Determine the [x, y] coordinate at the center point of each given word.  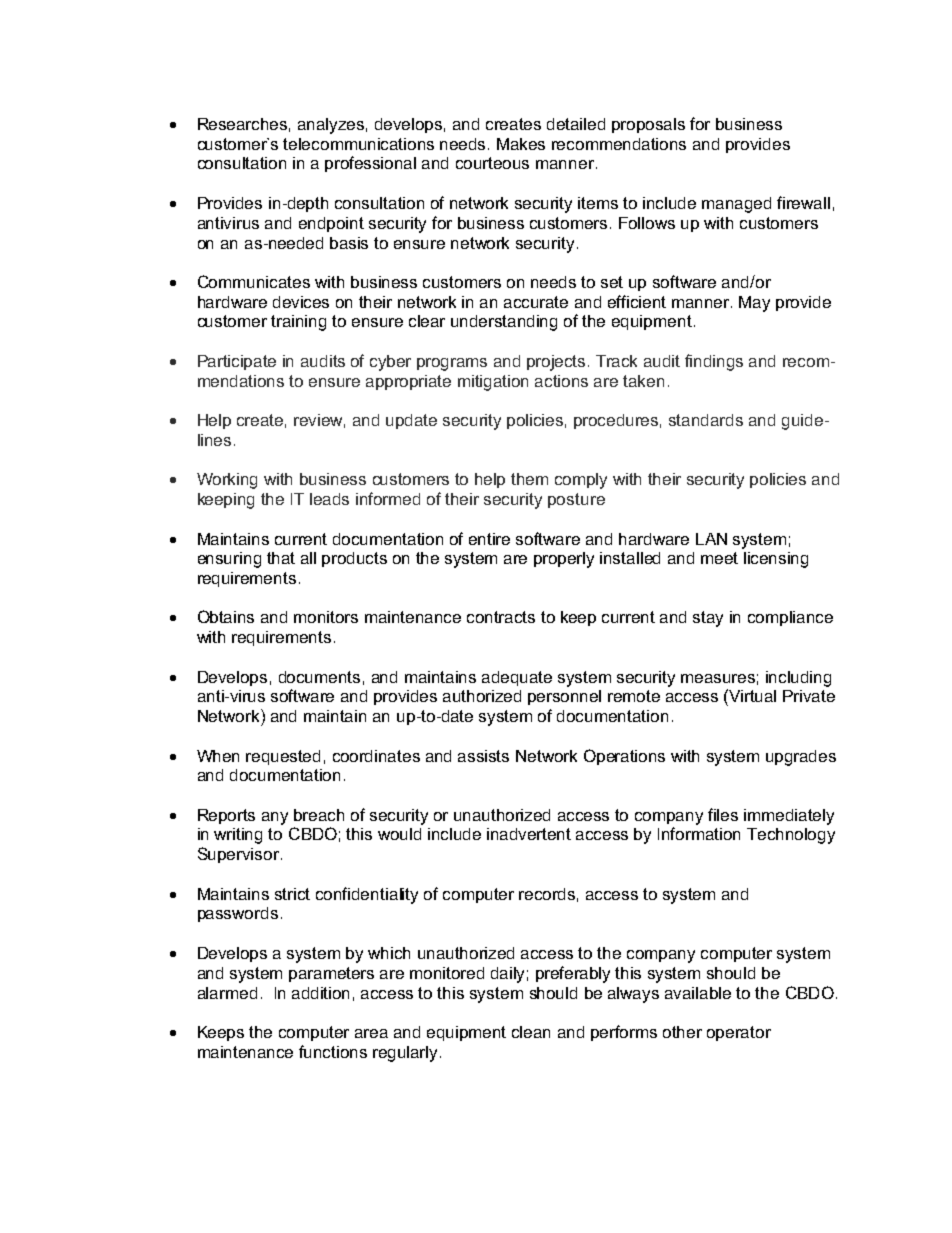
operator [739, 1033]
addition [320, 993]
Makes [521, 144]
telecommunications [358, 144]
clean [531, 1032]
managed [736, 205]
